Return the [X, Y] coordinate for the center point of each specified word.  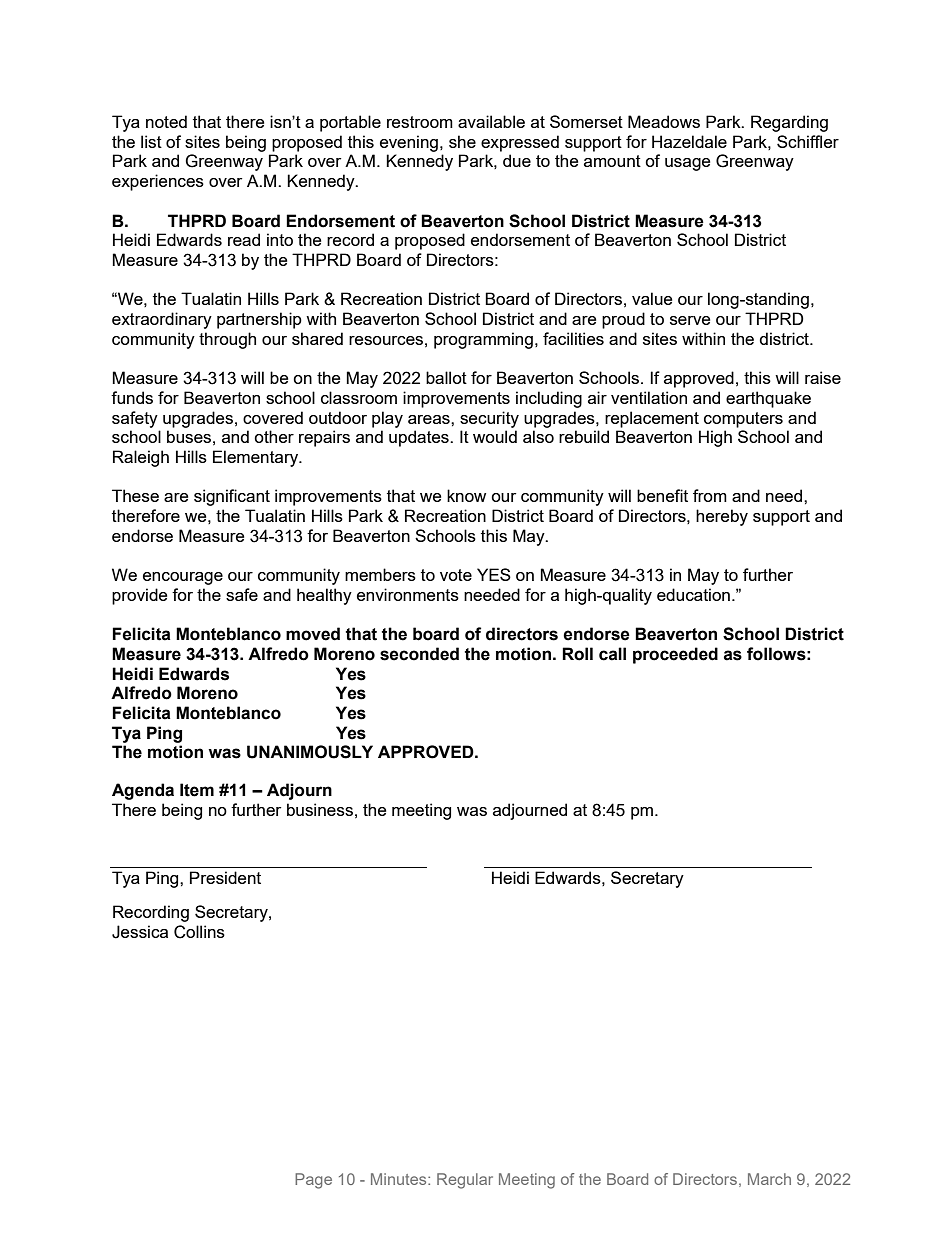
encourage [183, 578]
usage [687, 164]
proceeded [675, 655]
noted [166, 121]
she [462, 141]
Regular [465, 1181]
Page [313, 1181]
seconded [419, 654]
